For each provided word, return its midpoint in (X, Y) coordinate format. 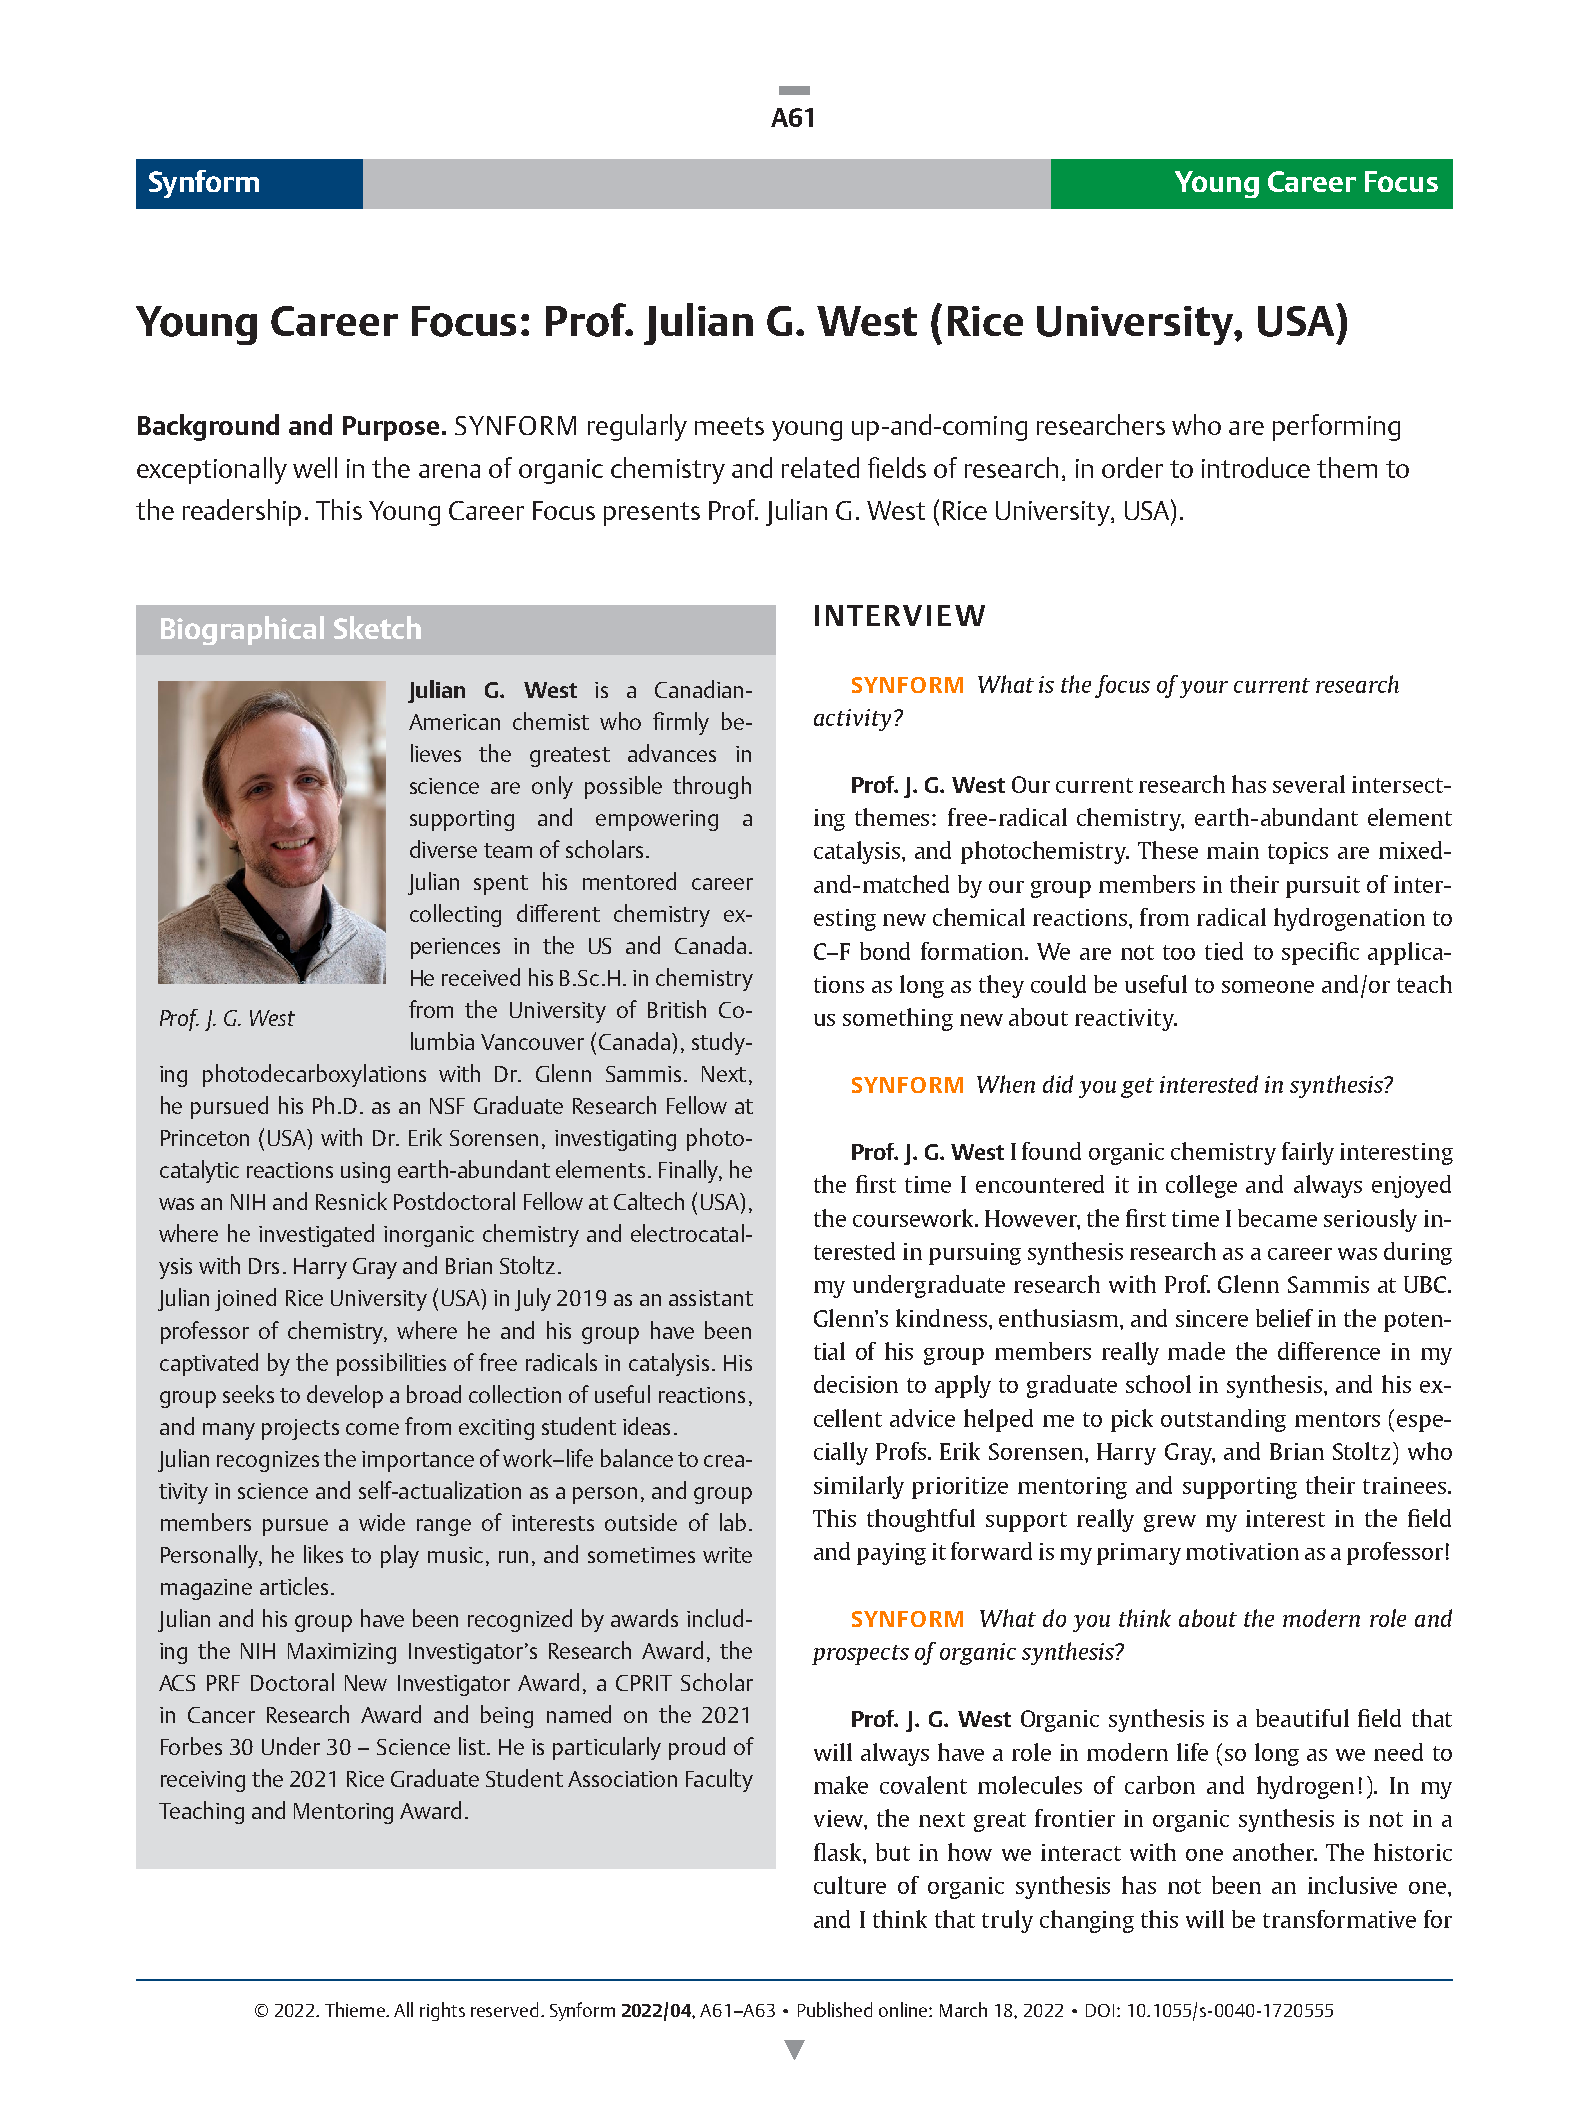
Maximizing (342, 1653)
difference (1329, 1351)
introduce (1256, 467)
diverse (443, 849)
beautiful (1302, 1718)
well (315, 467)
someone (1268, 987)
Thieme (356, 2009)
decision (856, 1384)
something (898, 1019)
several (1309, 784)
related (820, 467)
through (712, 787)
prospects (860, 1655)
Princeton (205, 1138)
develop (345, 1396)
